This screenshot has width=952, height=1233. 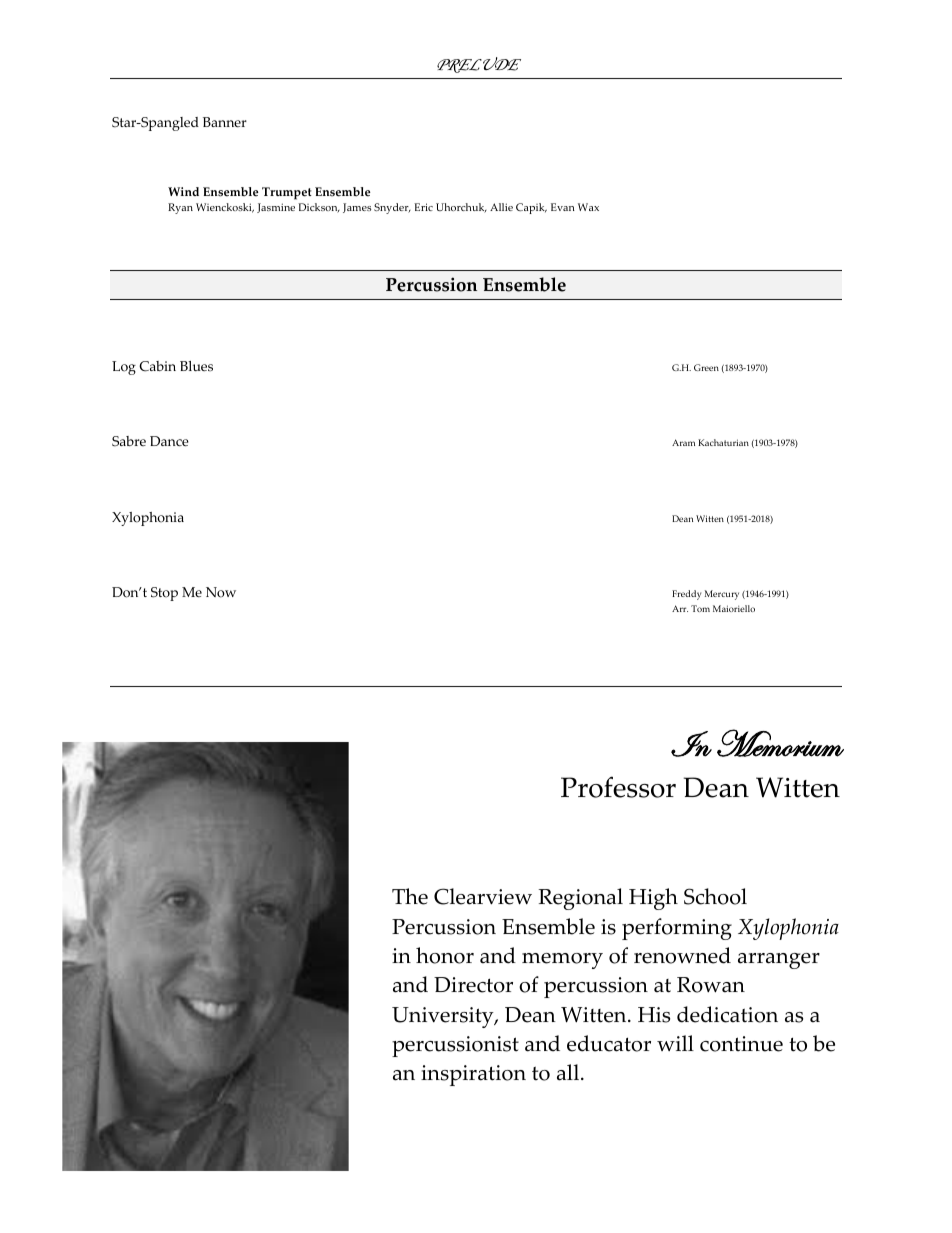 What do you see at coordinates (164, 594) in the screenshot?
I see `Stop` at bounding box center [164, 594].
